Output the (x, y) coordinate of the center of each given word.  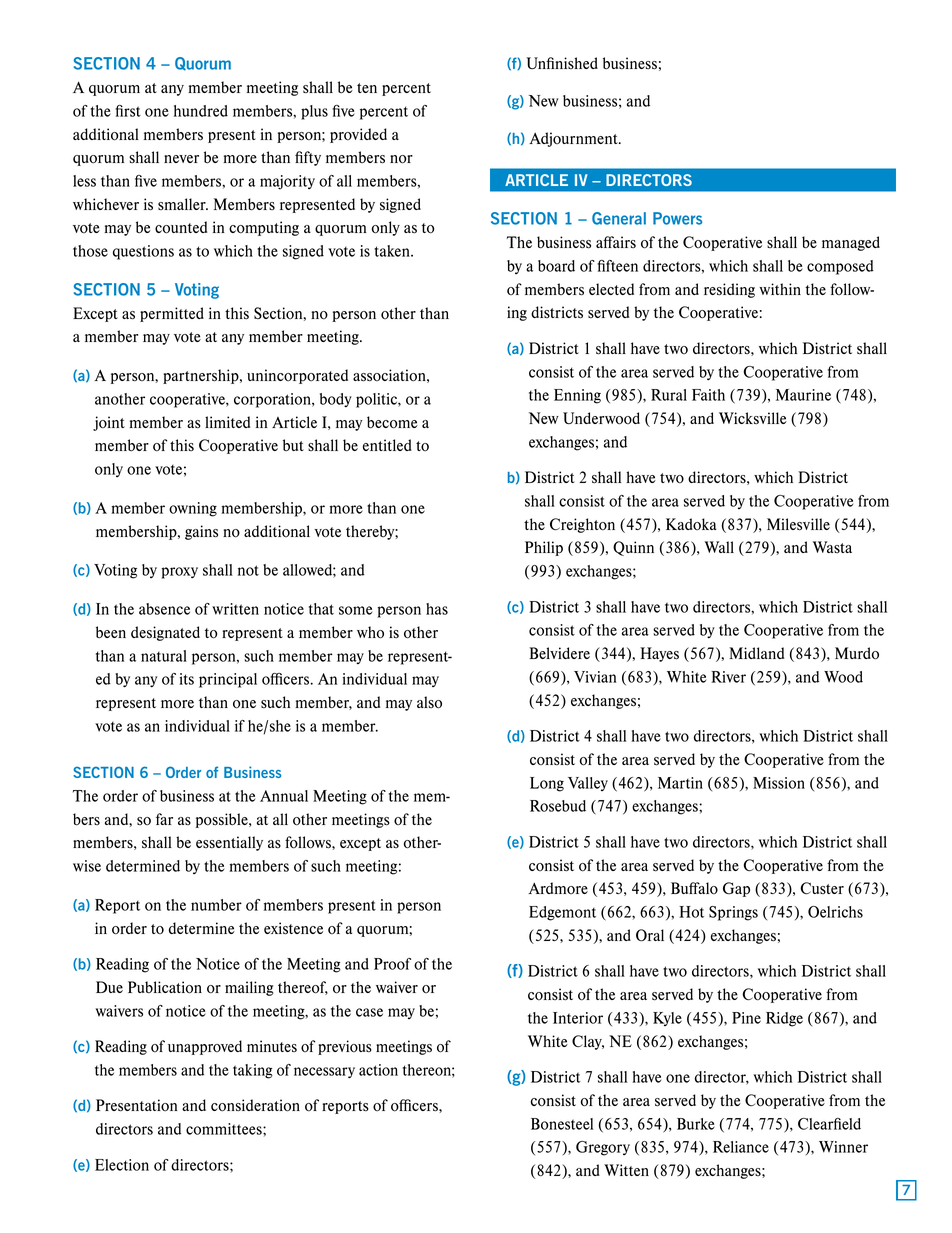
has (437, 609)
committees (225, 1129)
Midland (756, 653)
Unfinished (562, 63)
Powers (677, 218)
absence (164, 609)
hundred (201, 111)
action (378, 1070)
